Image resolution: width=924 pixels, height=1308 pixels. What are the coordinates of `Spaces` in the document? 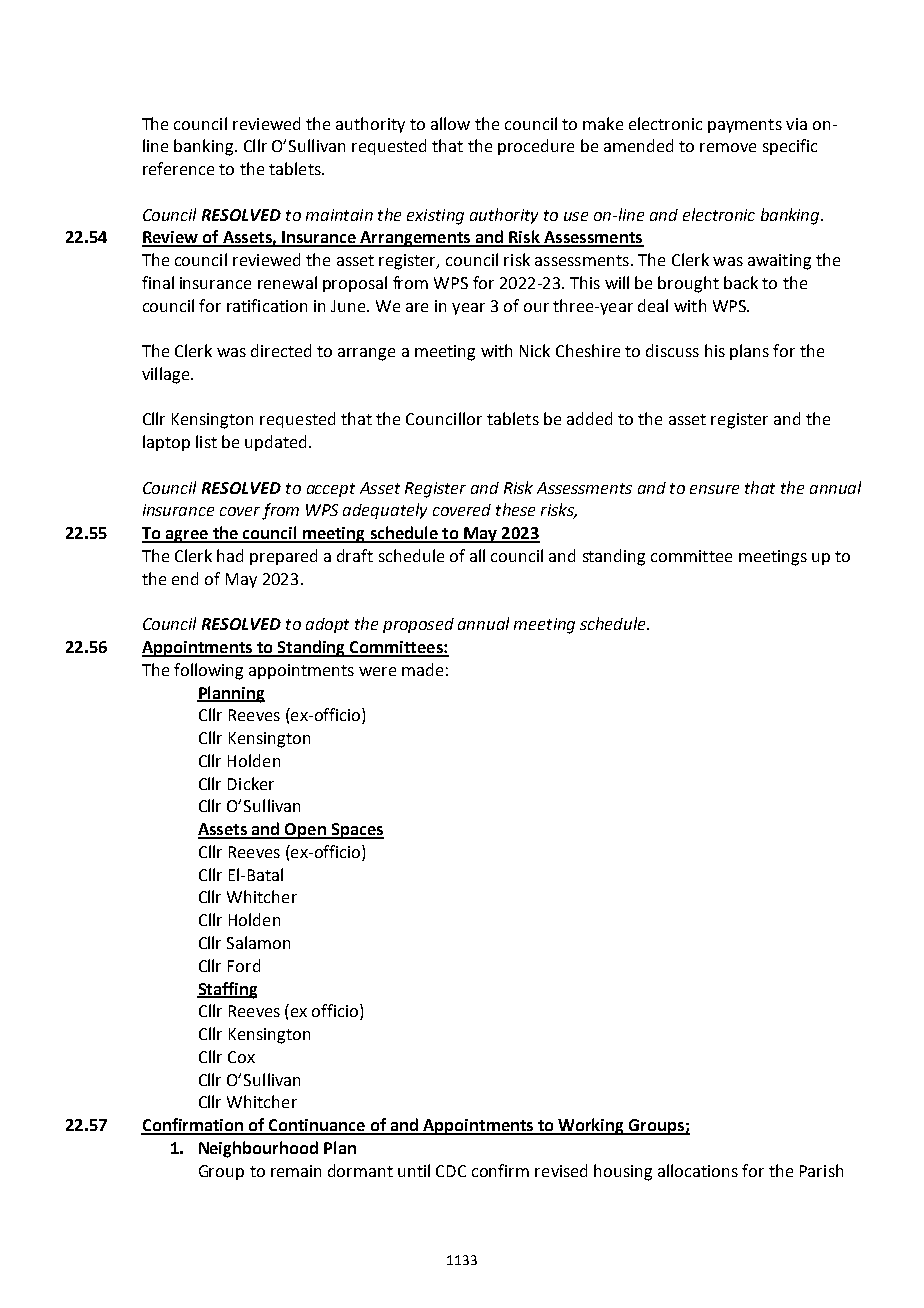 It's located at (356, 831).
